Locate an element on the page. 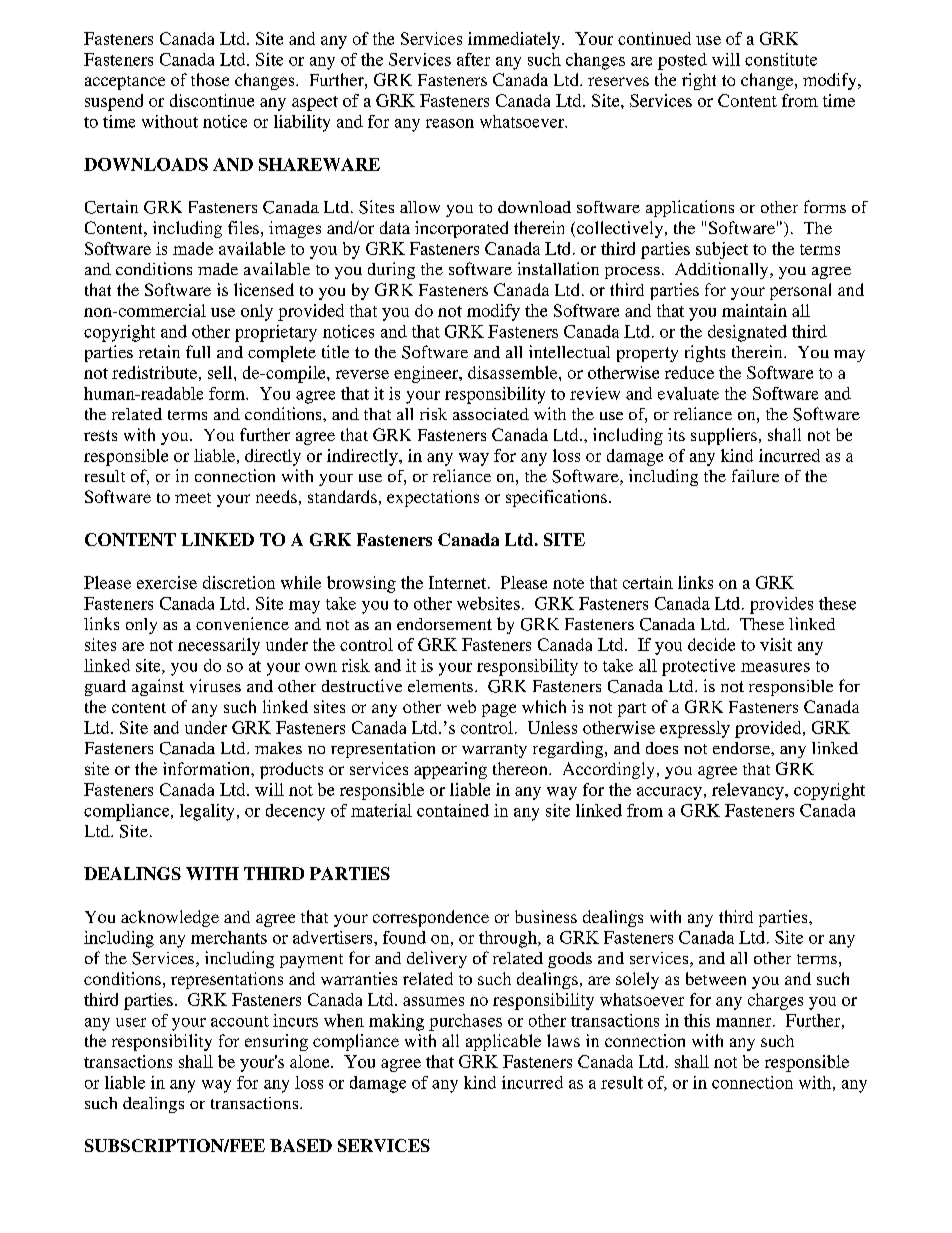 The width and height of the page is (952, 1233). after is located at coordinates (473, 59).
